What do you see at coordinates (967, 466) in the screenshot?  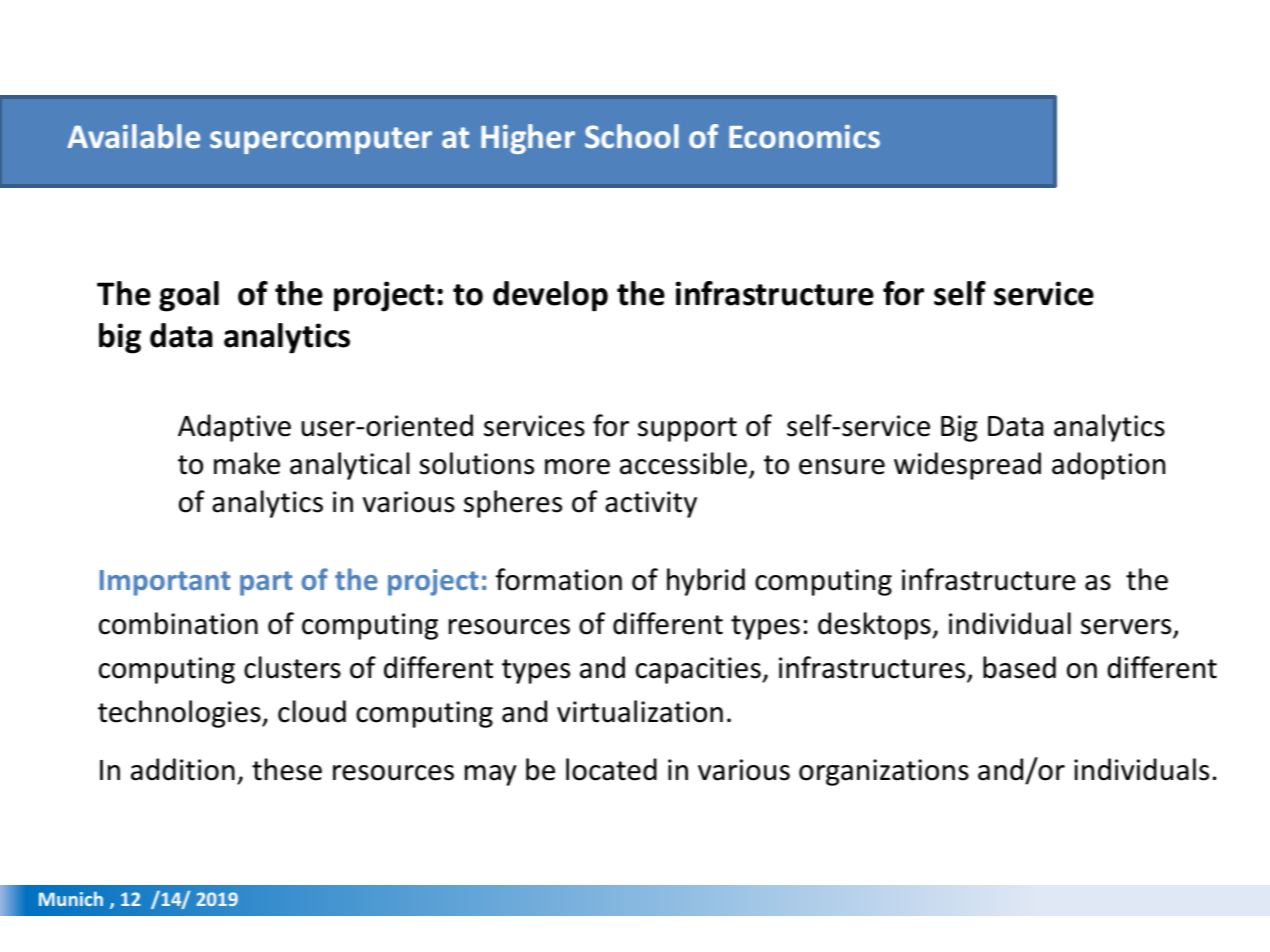 I see `widespread` at bounding box center [967, 466].
